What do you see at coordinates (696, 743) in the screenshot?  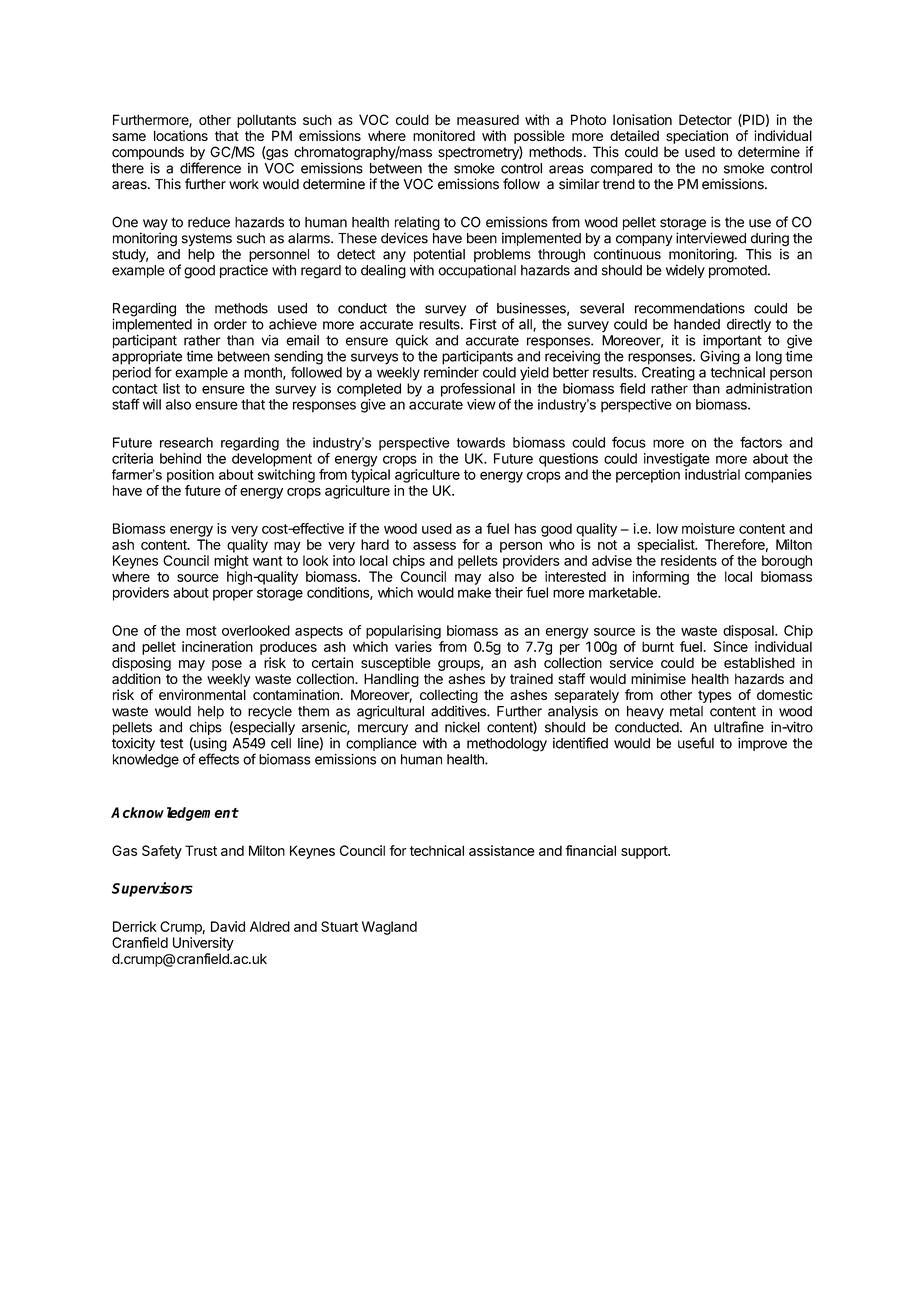 I see `useful` at bounding box center [696, 743].
